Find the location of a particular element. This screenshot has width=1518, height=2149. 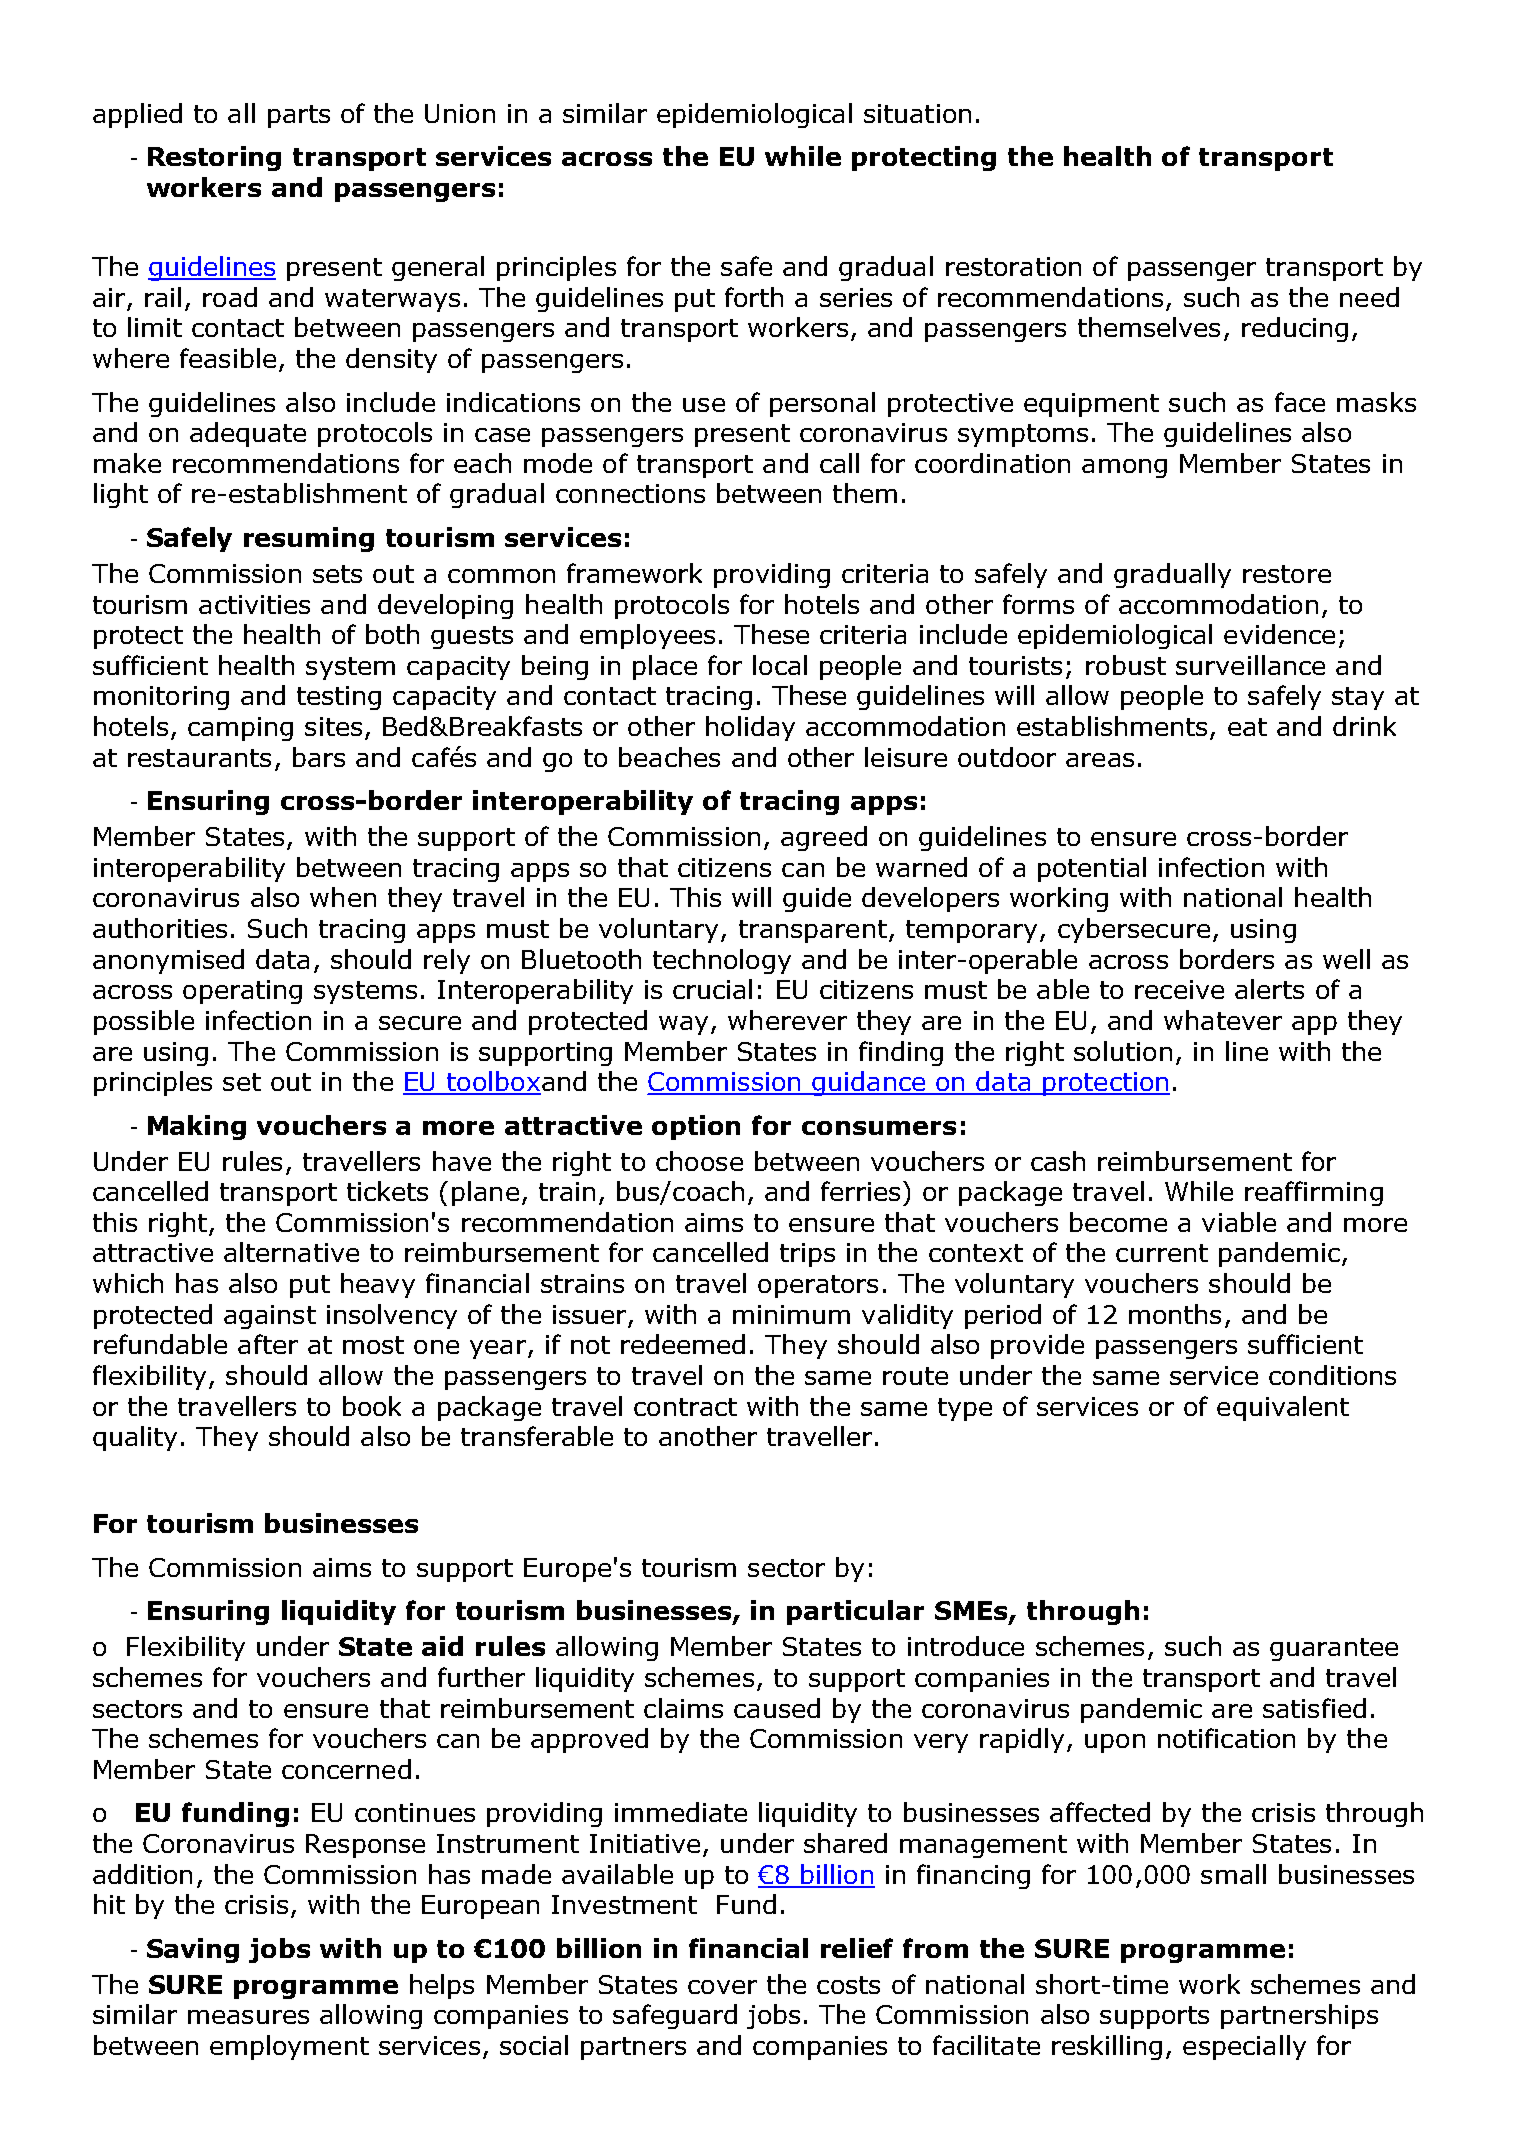

whatever is located at coordinates (1223, 1020).
